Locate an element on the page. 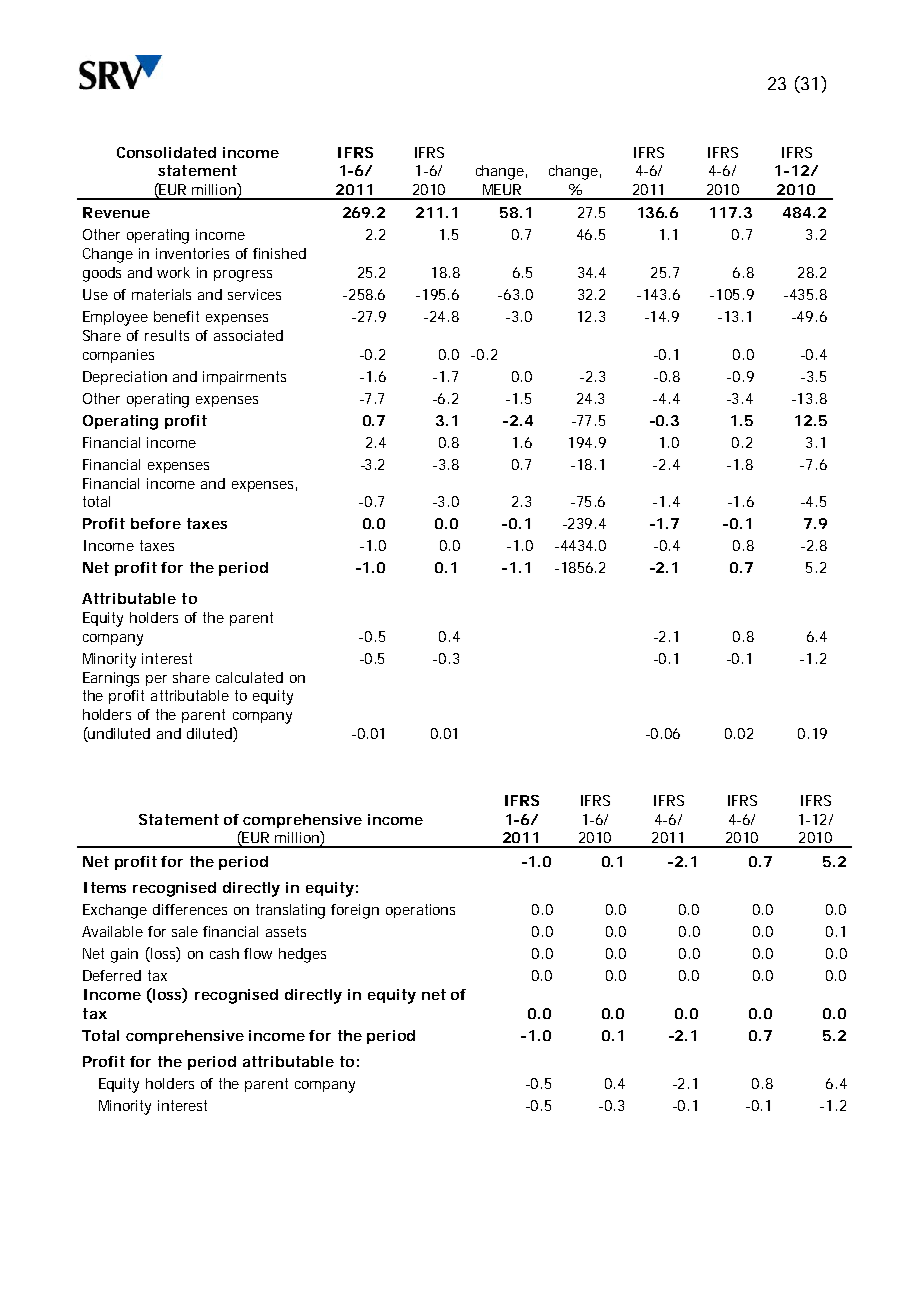 The image size is (924, 1308). foreign is located at coordinates (355, 911).
